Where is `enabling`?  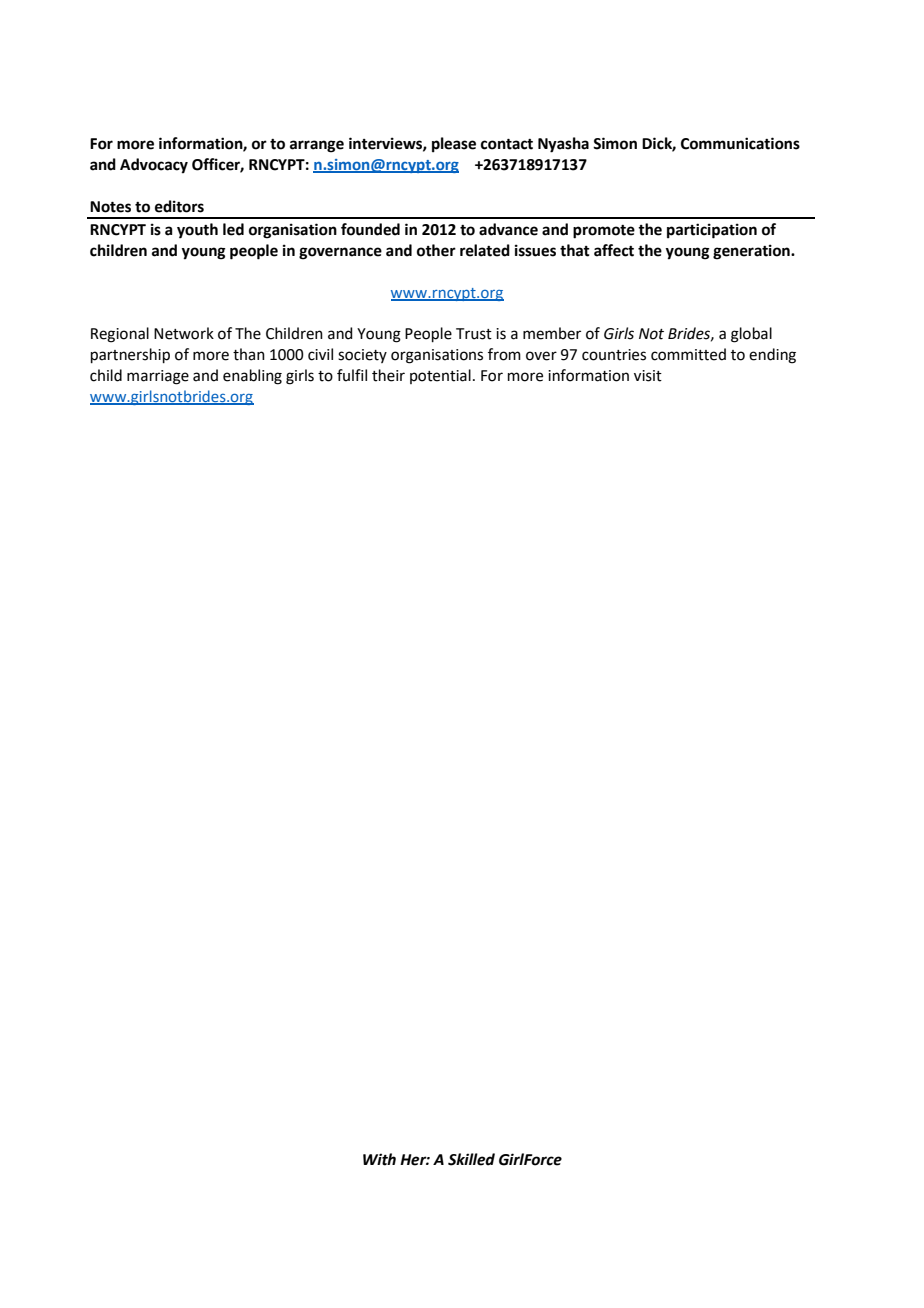
enabling is located at coordinates (252, 377).
